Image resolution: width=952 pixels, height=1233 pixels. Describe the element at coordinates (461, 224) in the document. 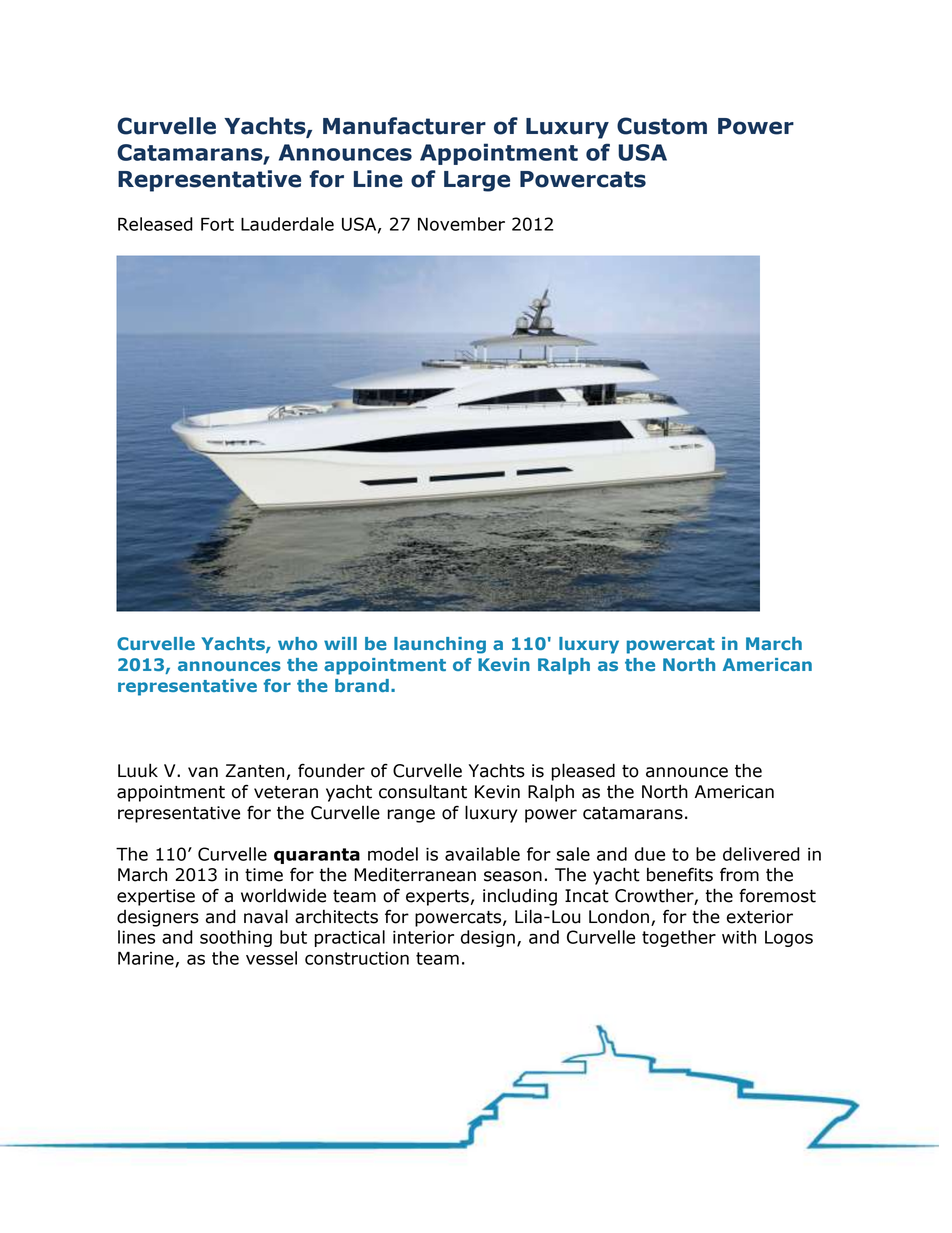

I see `November` at that location.
